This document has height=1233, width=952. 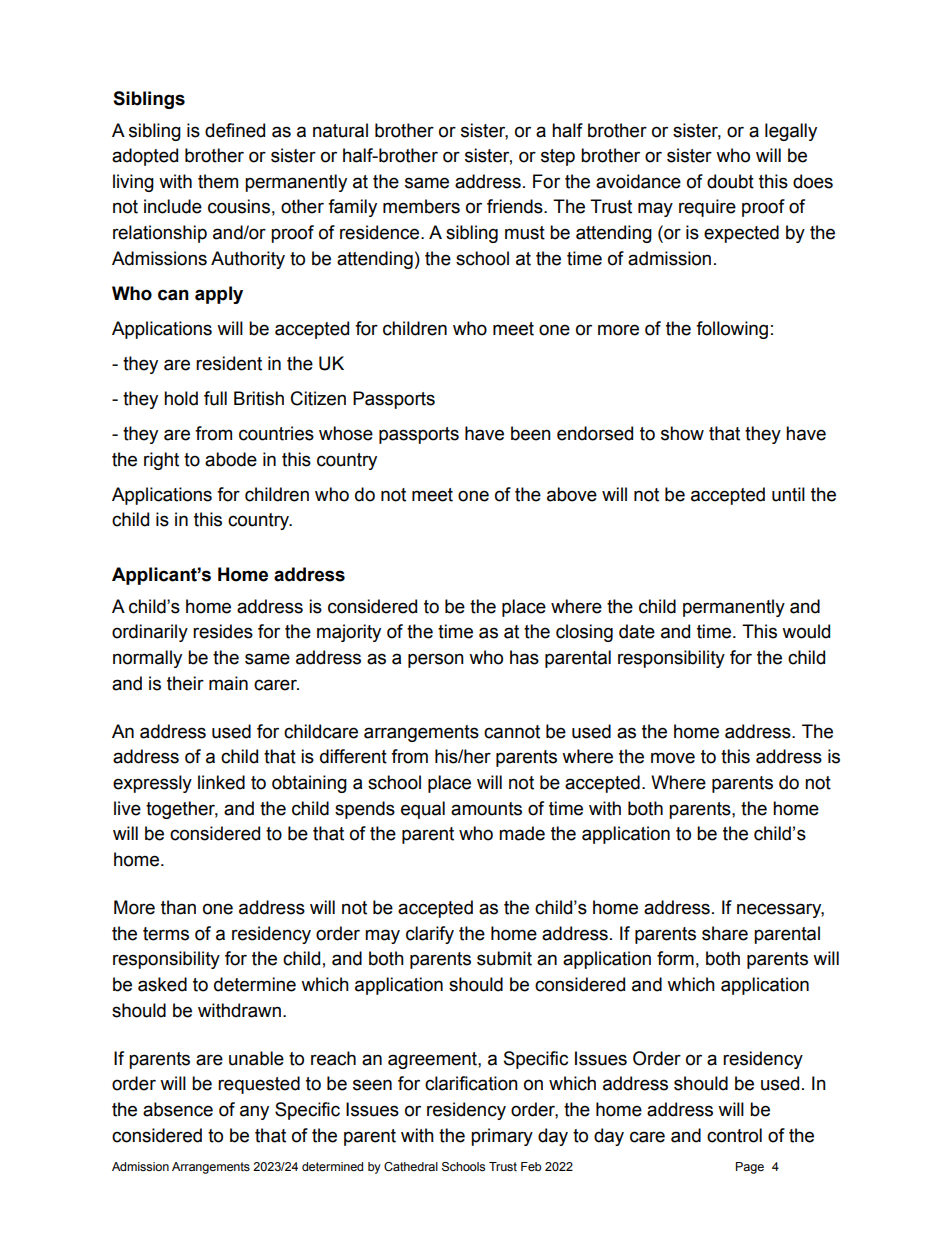 What do you see at coordinates (218, 181) in the document?
I see `them` at bounding box center [218, 181].
